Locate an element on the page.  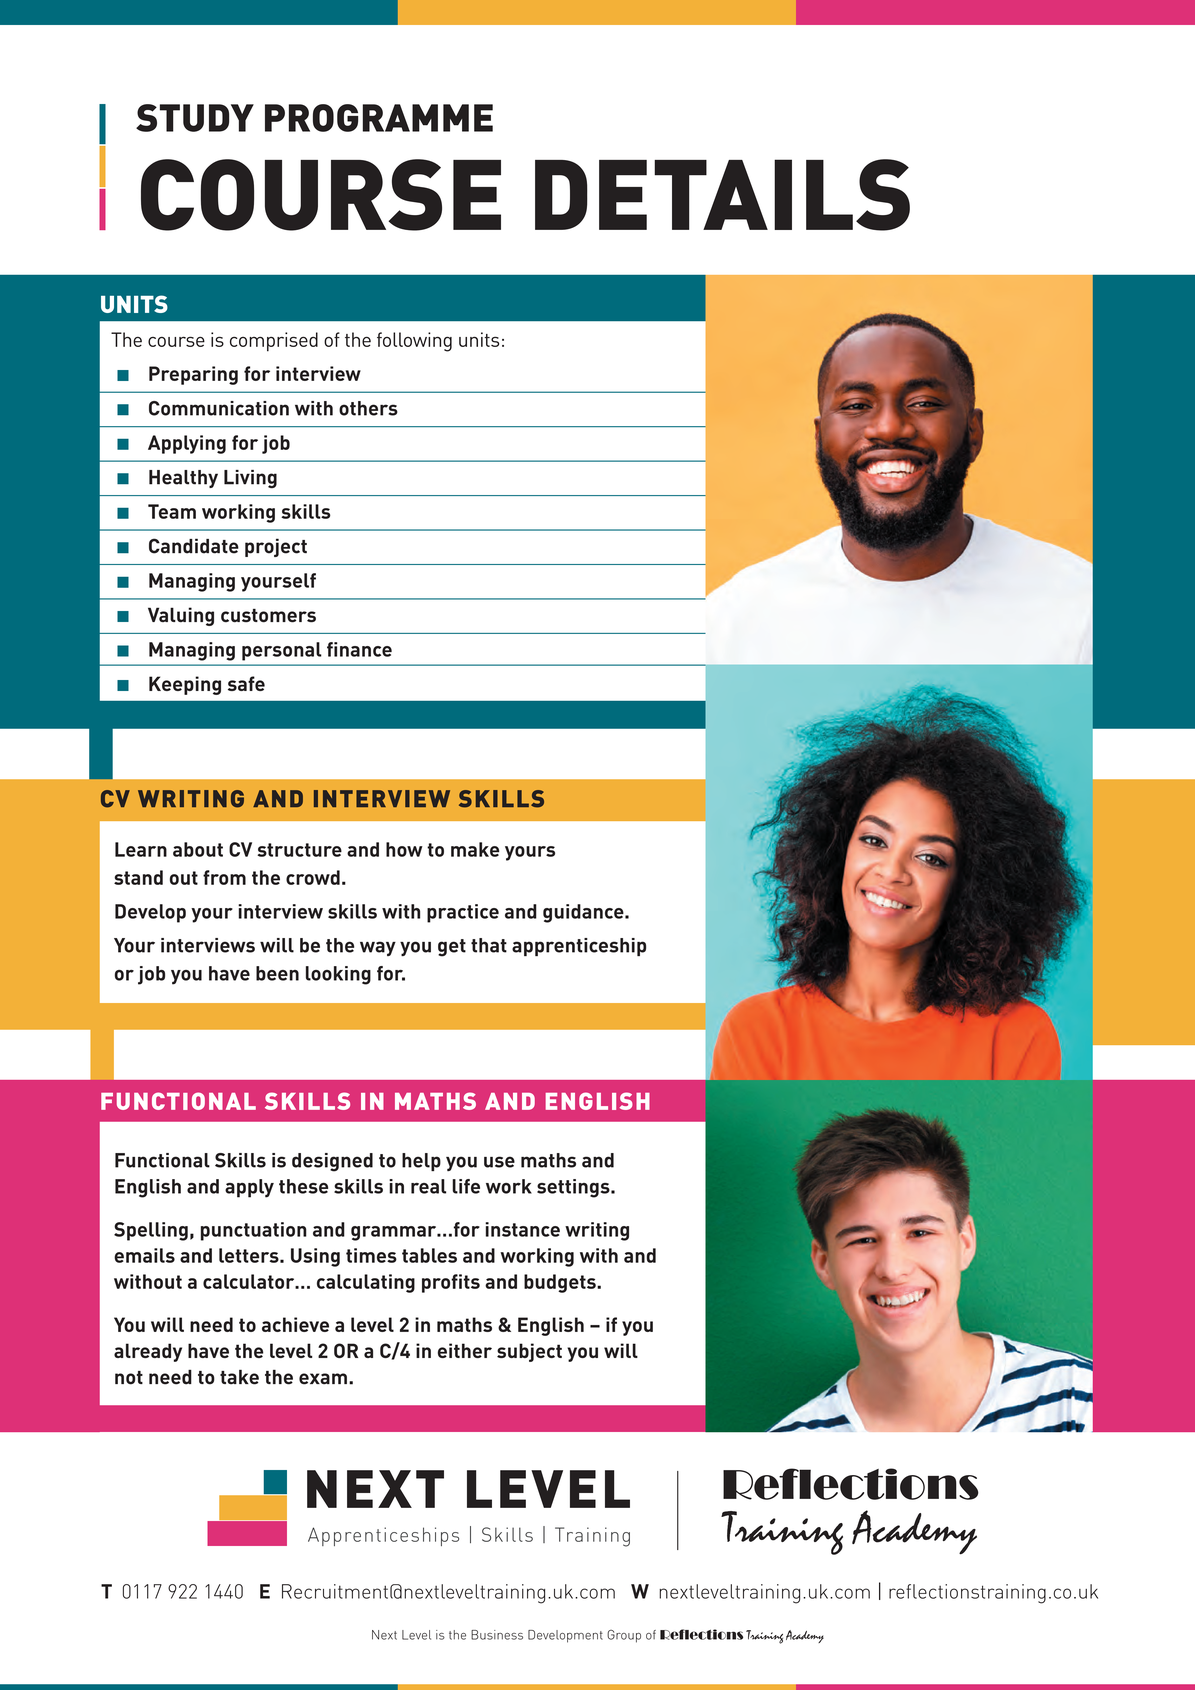
DETAILS is located at coordinates (722, 195).
